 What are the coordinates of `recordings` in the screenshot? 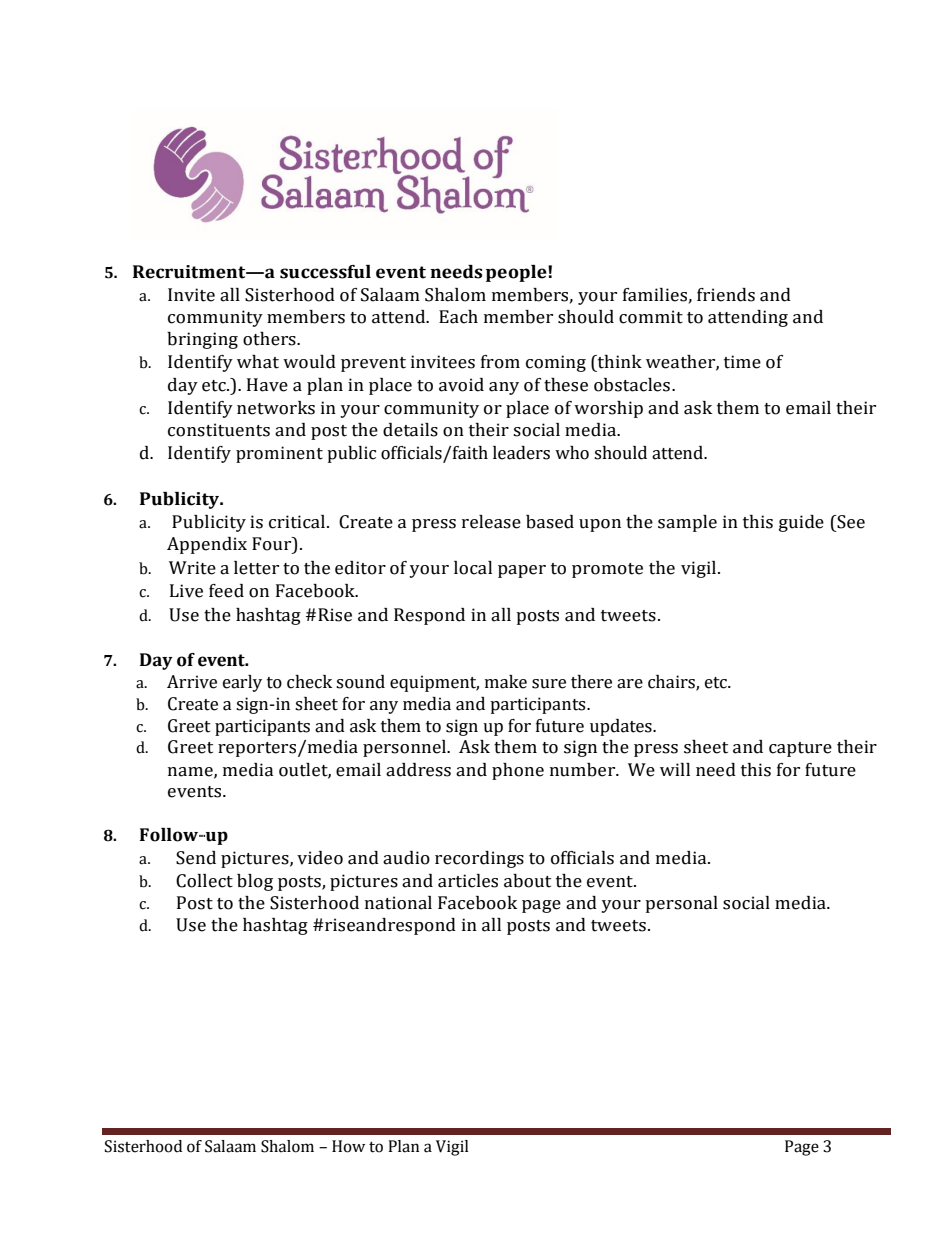 It's located at (479, 859).
